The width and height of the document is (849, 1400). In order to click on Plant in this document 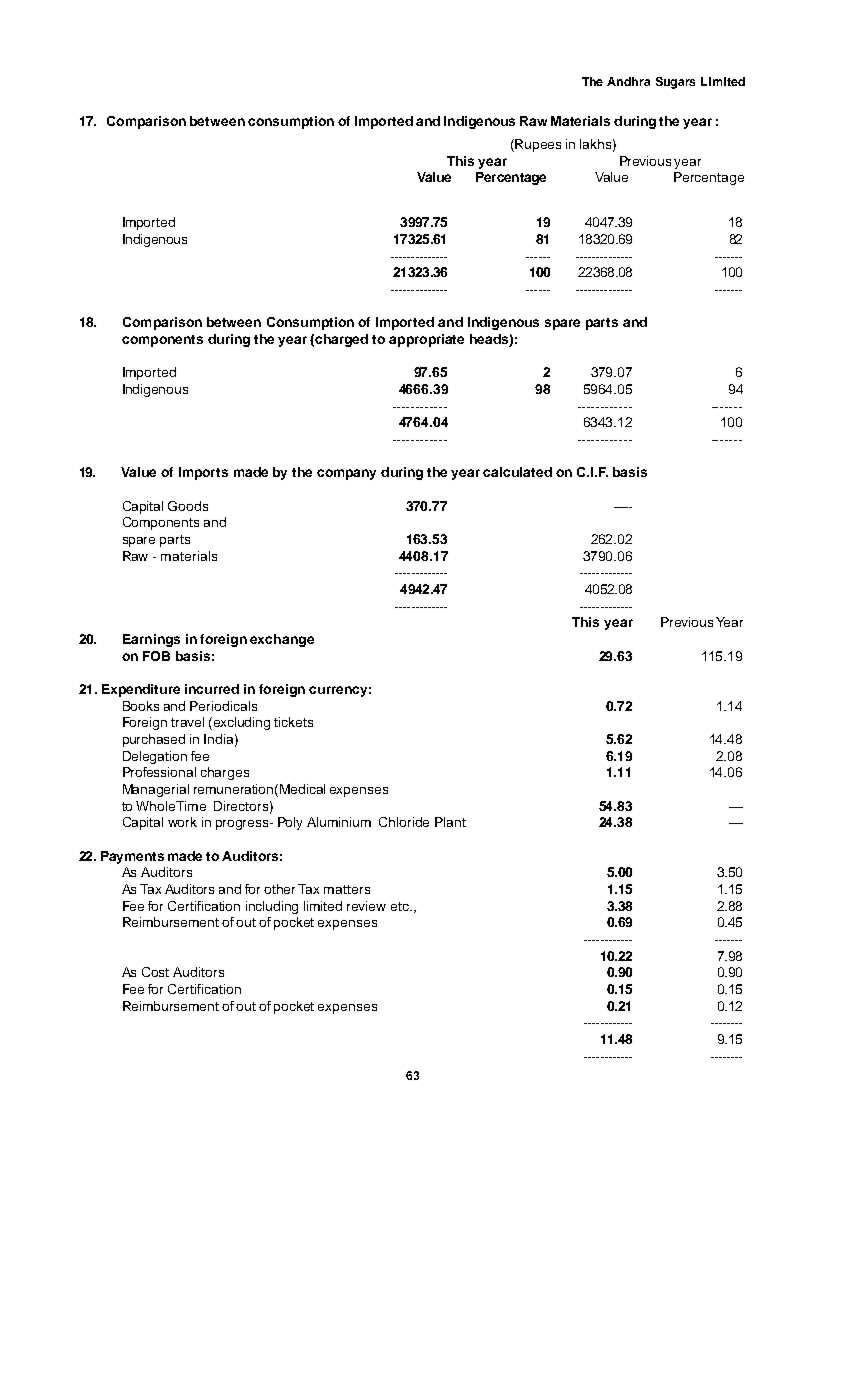, I will do `click(450, 822)`.
